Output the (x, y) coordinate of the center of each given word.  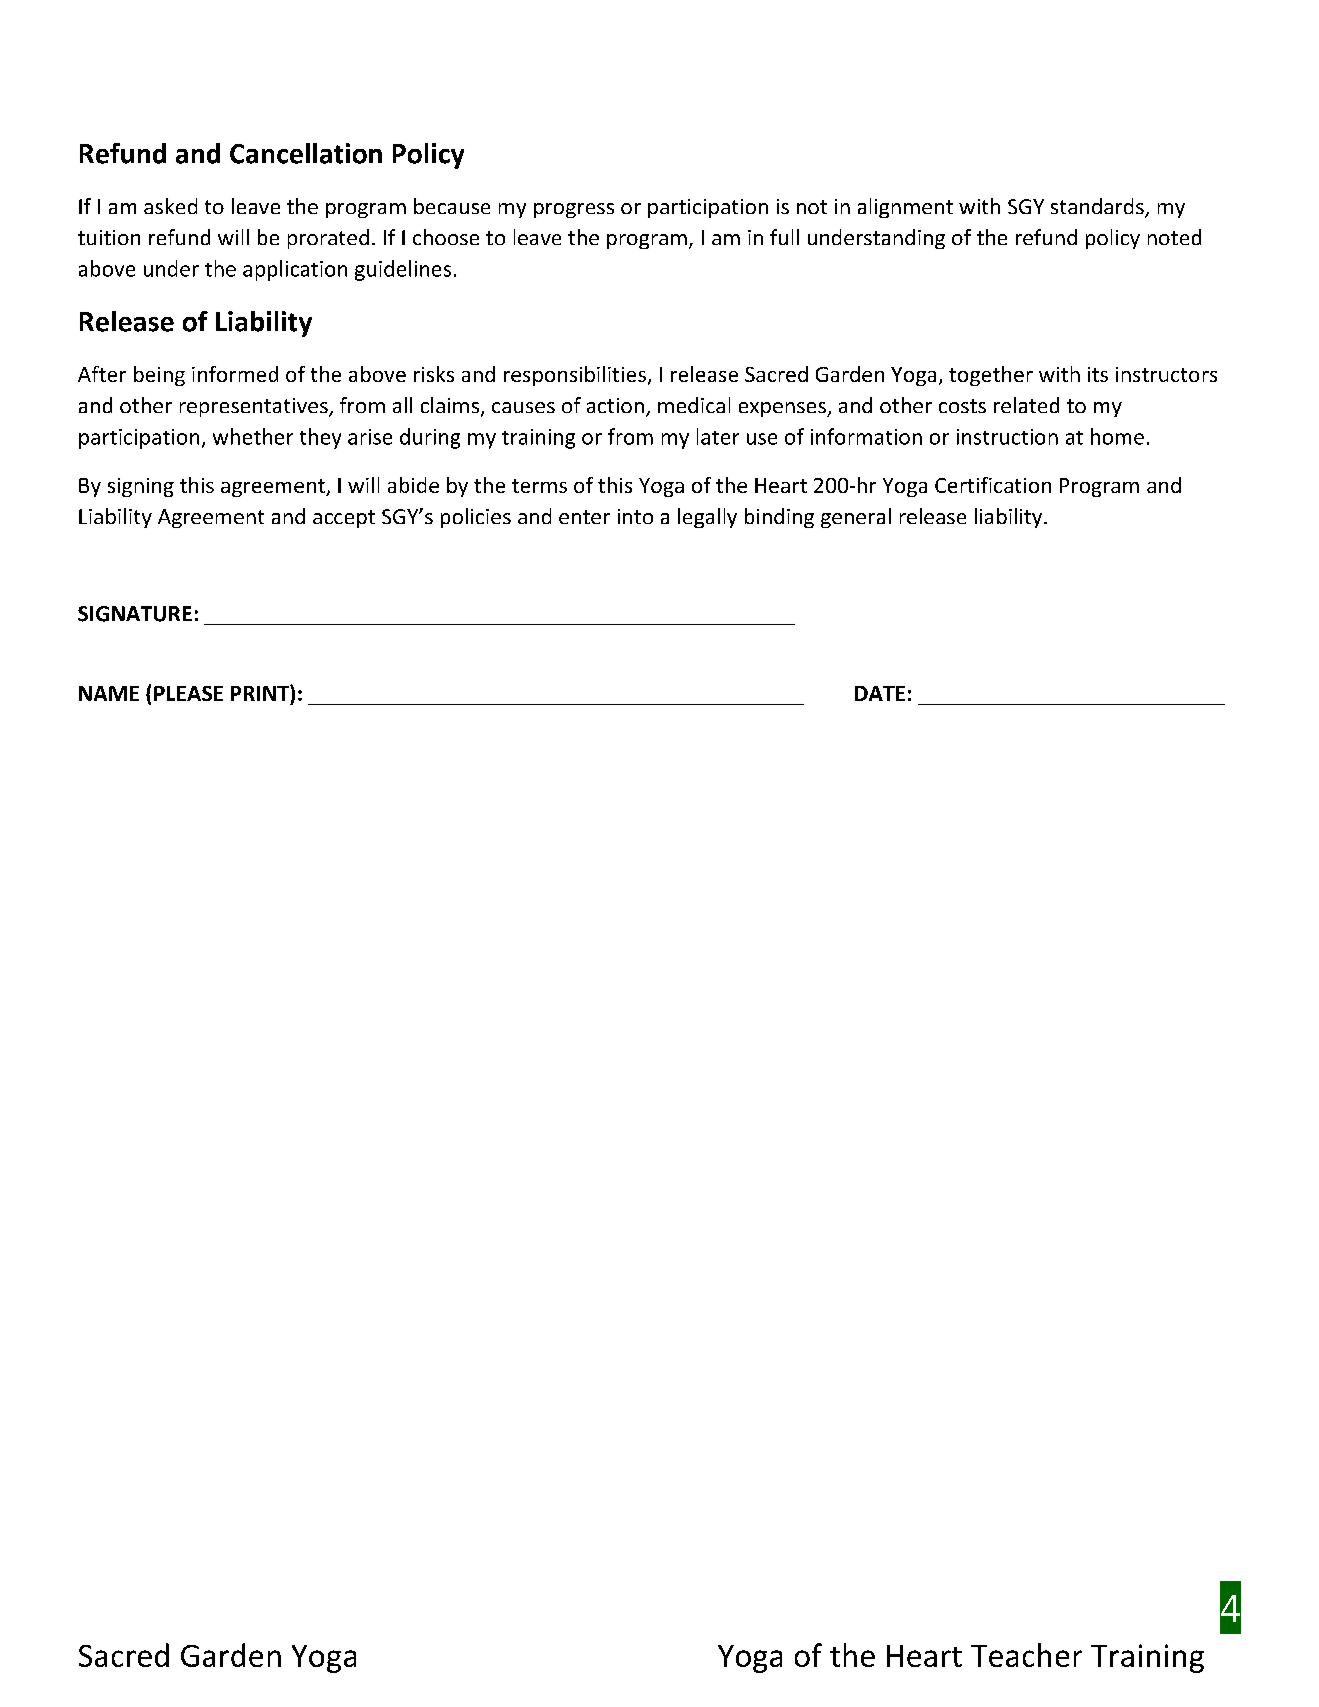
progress (574, 210)
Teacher (1026, 1655)
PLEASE (188, 693)
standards (1098, 207)
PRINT (261, 693)
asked (170, 206)
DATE (880, 693)
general (856, 518)
